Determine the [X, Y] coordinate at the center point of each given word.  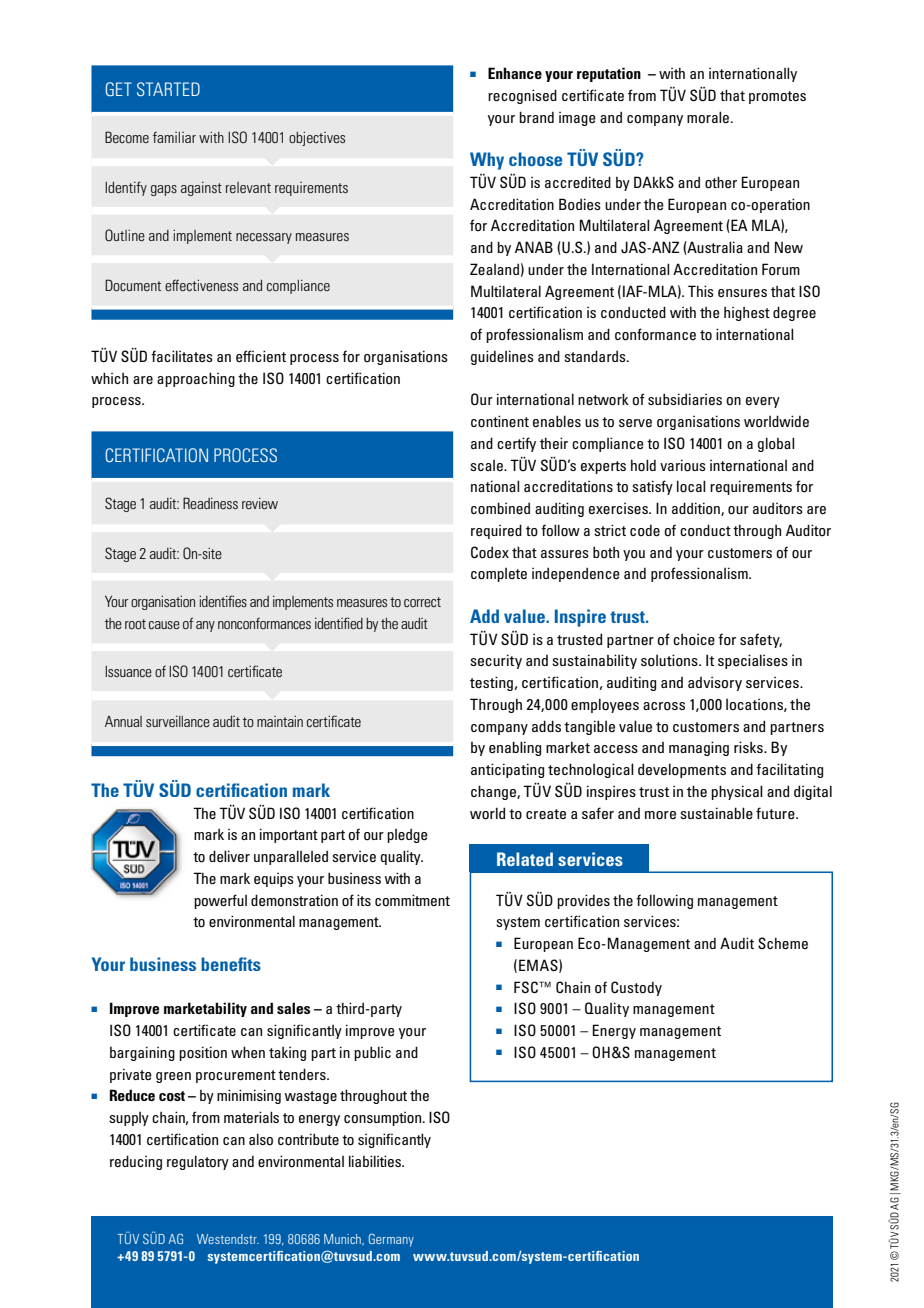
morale [709, 117]
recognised [522, 96]
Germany [391, 1240]
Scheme [783, 943]
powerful [220, 901]
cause [164, 625]
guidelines [502, 357]
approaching [196, 379]
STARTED [168, 89]
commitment [412, 900]
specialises [753, 661]
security [496, 661]
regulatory [198, 1162]
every [763, 402]
